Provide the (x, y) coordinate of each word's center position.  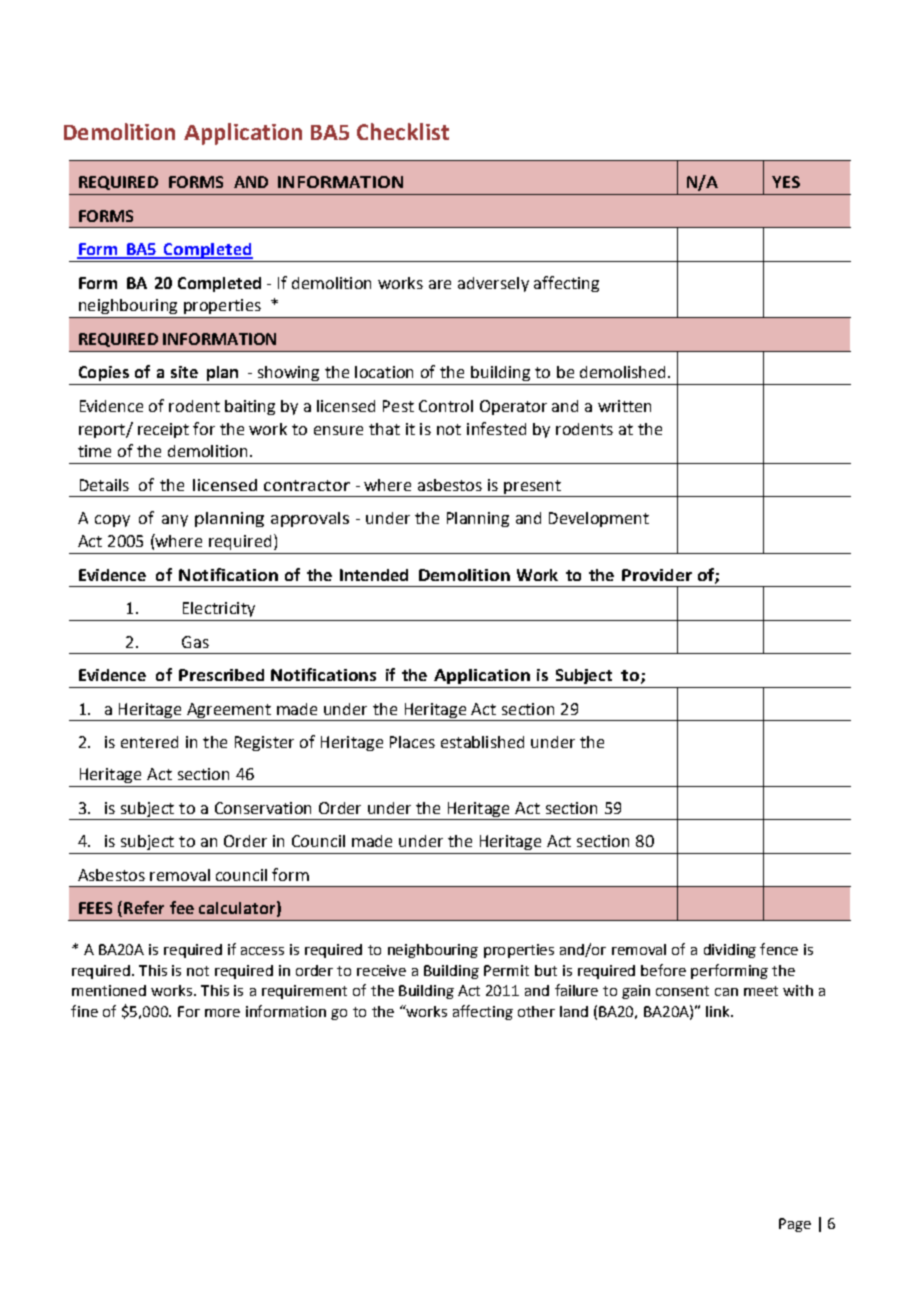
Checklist (403, 131)
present (532, 488)
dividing (730, 951)
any (175, 521)
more (222, 1013)
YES (786, 182)
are (440, 284)
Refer (144, 907)
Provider (657, 575)
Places (412, 742)
